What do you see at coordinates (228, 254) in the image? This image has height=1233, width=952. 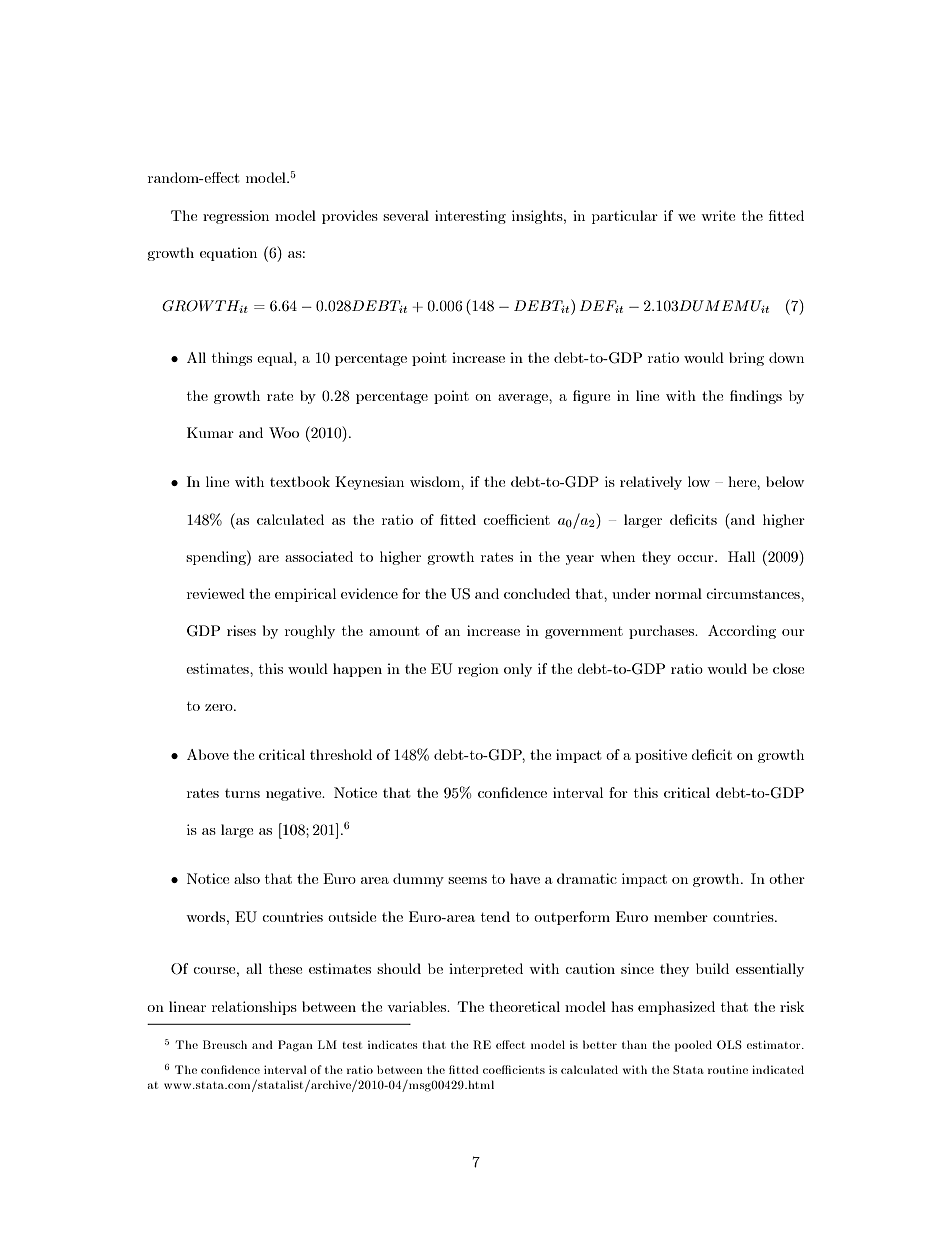 I see `equation` at bounding box center [228, 254].
